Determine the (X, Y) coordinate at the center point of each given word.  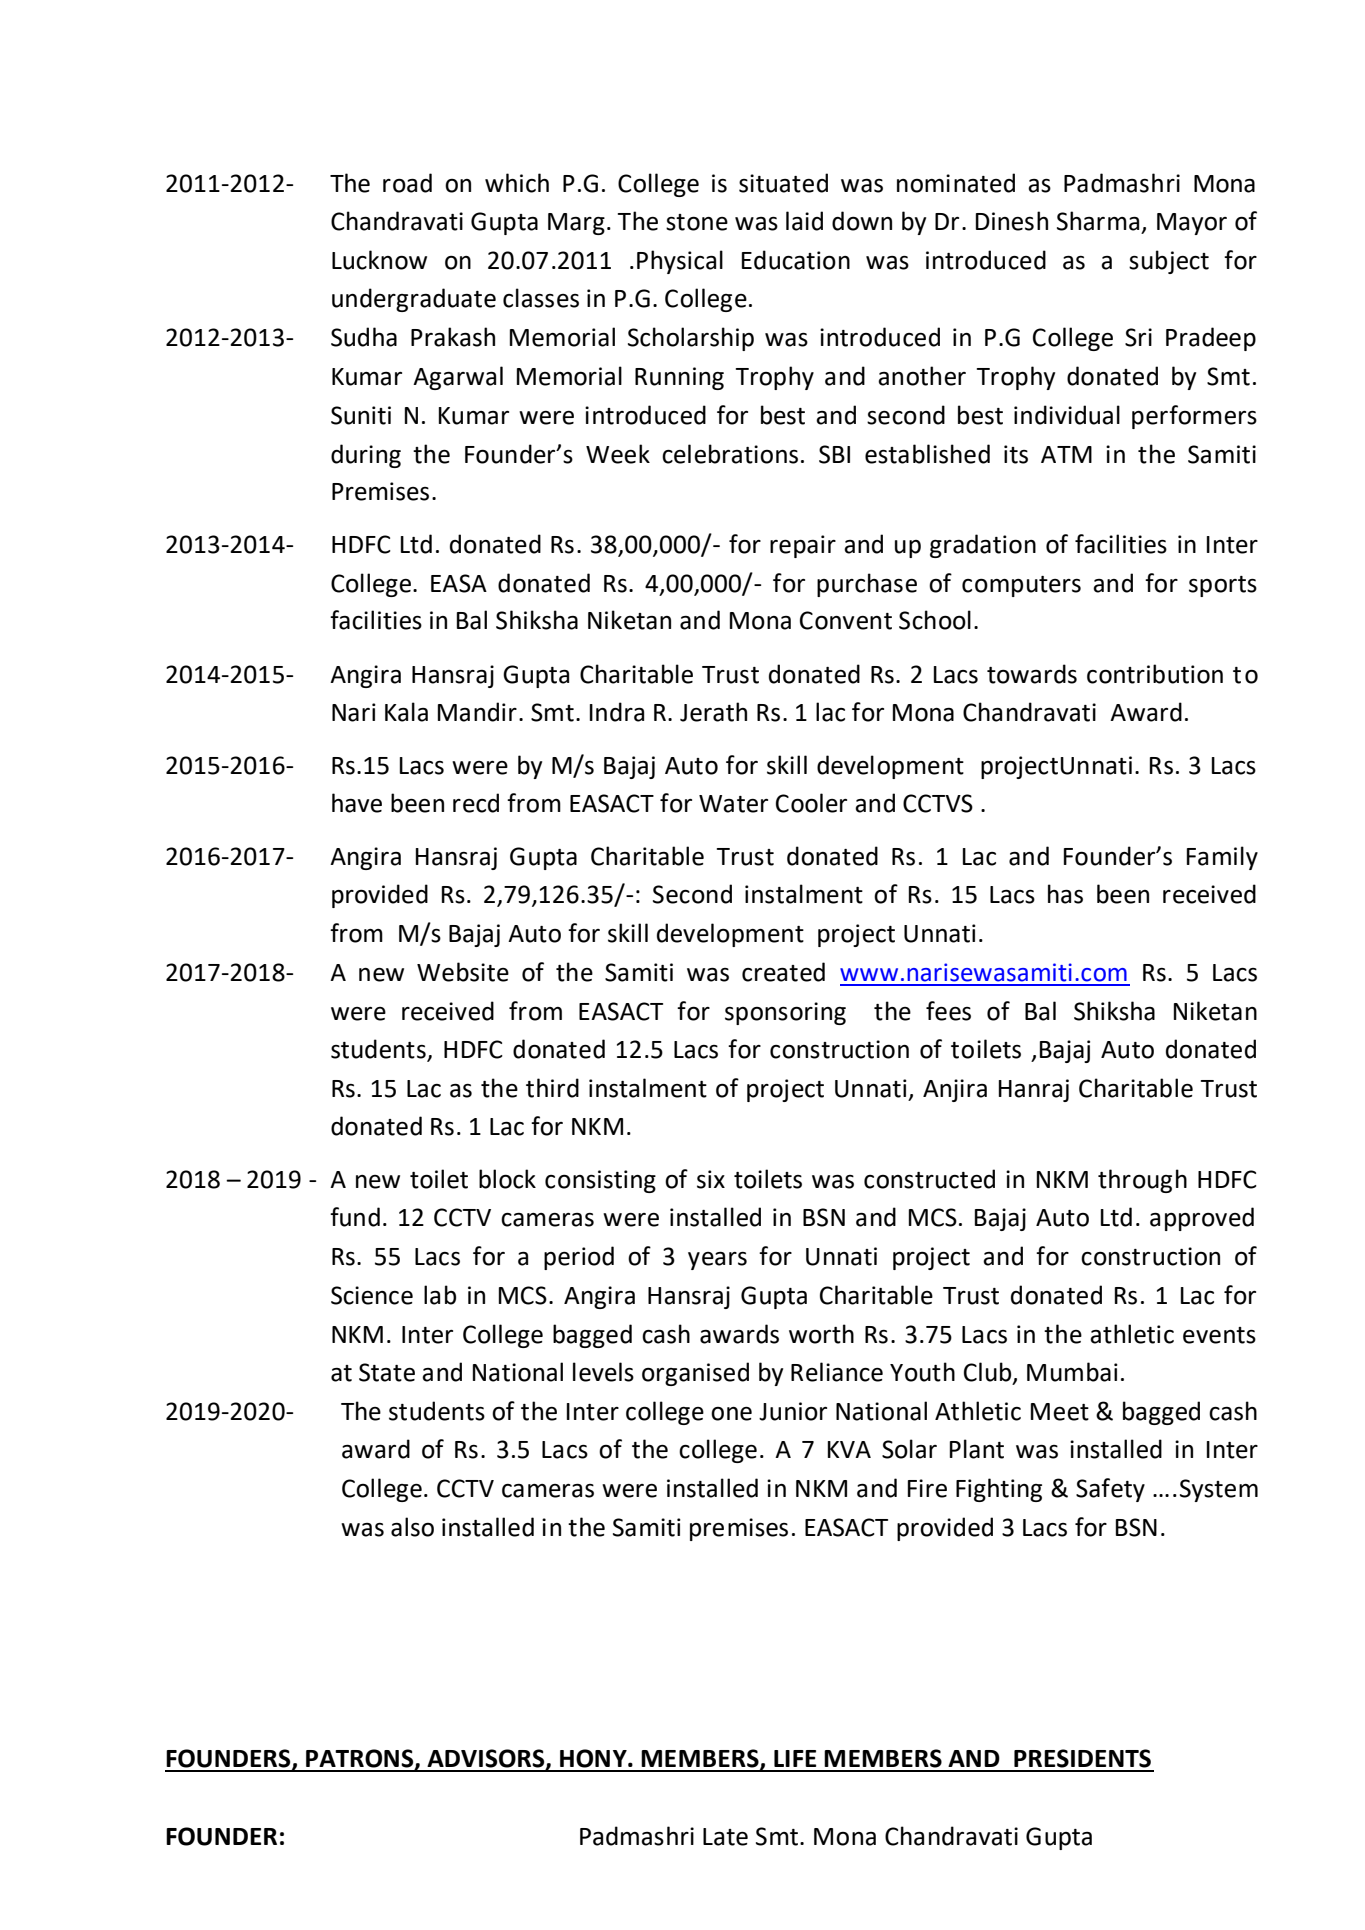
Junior (793, 1411)
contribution (1155, 674)
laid (804, 221)
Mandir (477, 712)
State (387, 1372)
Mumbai (1072, 1372)
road (407, 183)
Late (725, 1837)
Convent (846, 620)
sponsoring (785, 1013)
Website (463, 972)
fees (948, 1011)
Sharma (1098, 221)
